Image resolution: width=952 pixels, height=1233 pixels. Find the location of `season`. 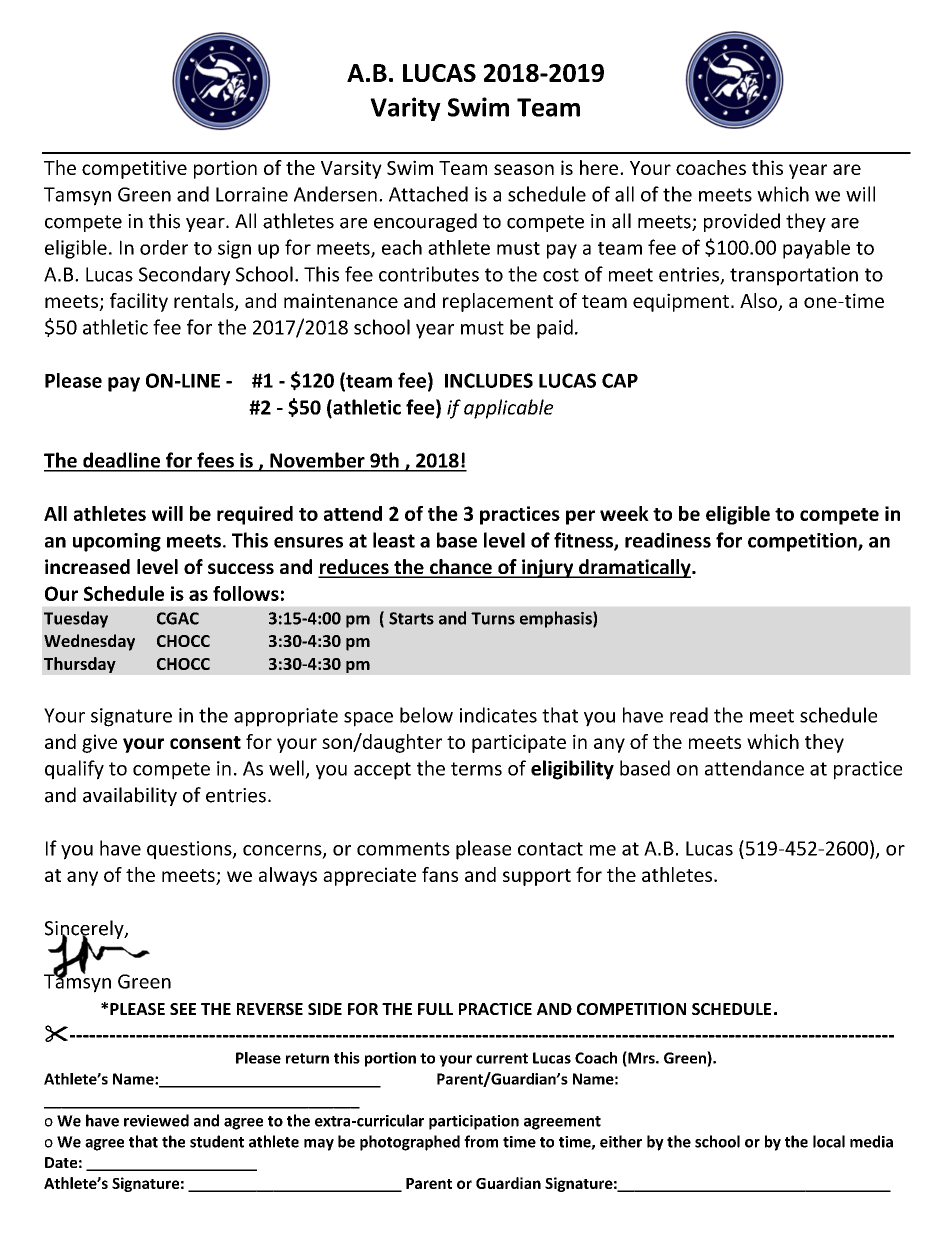

season is located at coordinates (524, 169).
